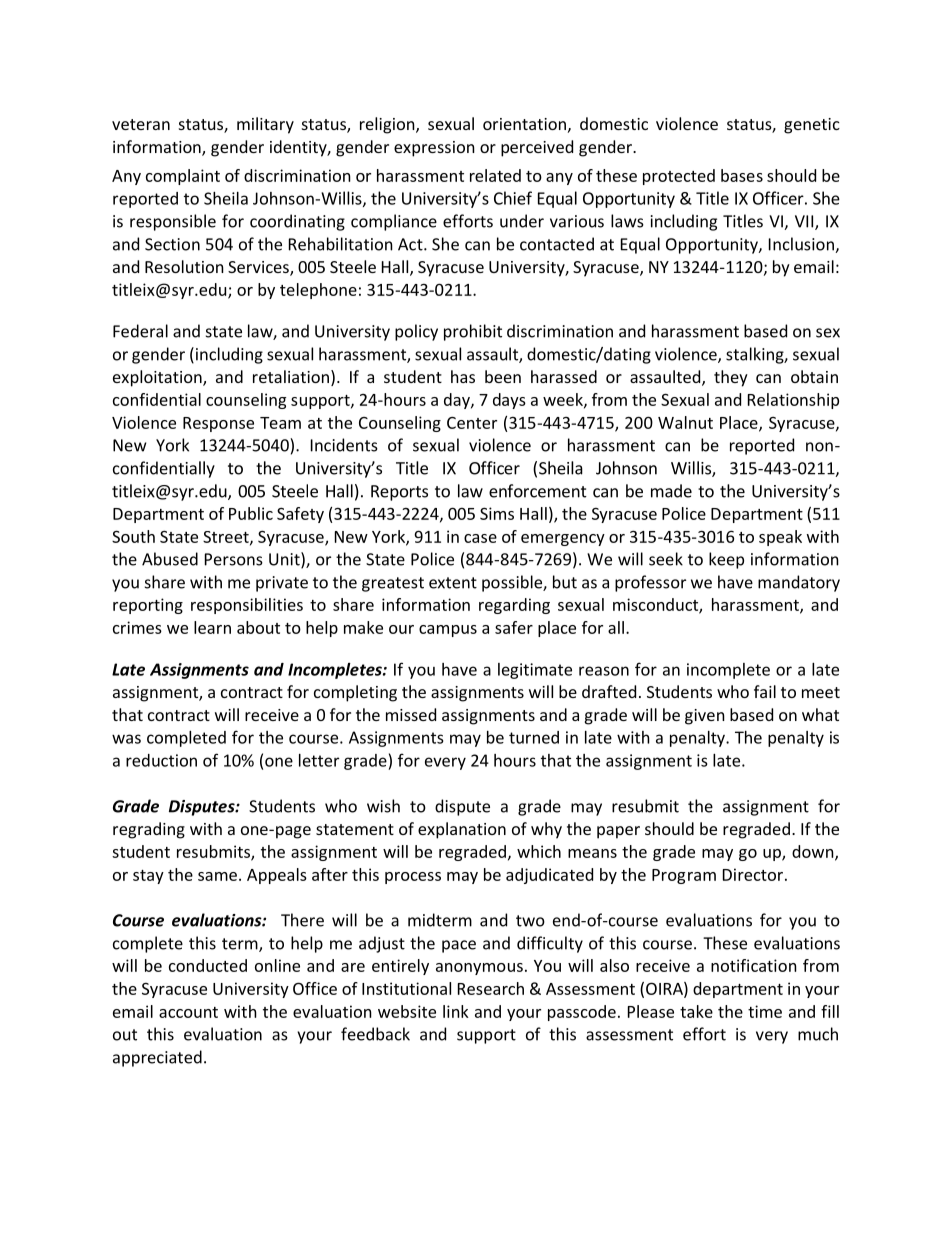 The image size is (952, 1233). I want to click on link, so click(456, 1011).
